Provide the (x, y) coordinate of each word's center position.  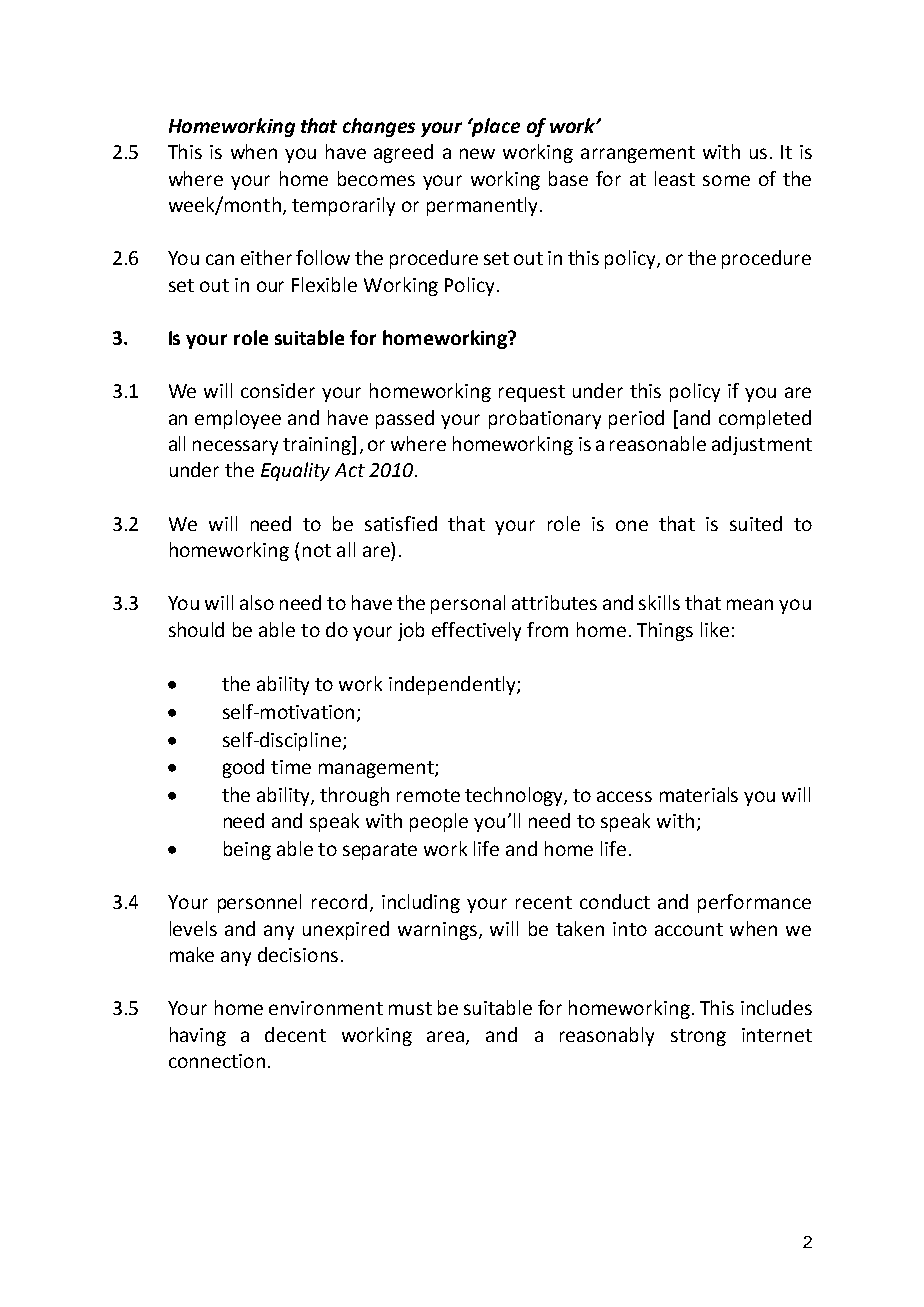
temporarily (343, 206)
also (257, 602)
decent (295, 1034)
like (715, 629)
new (477, 153)
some (726, 180)
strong (698, 1037)
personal (468, 604)
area (447, 1037)
